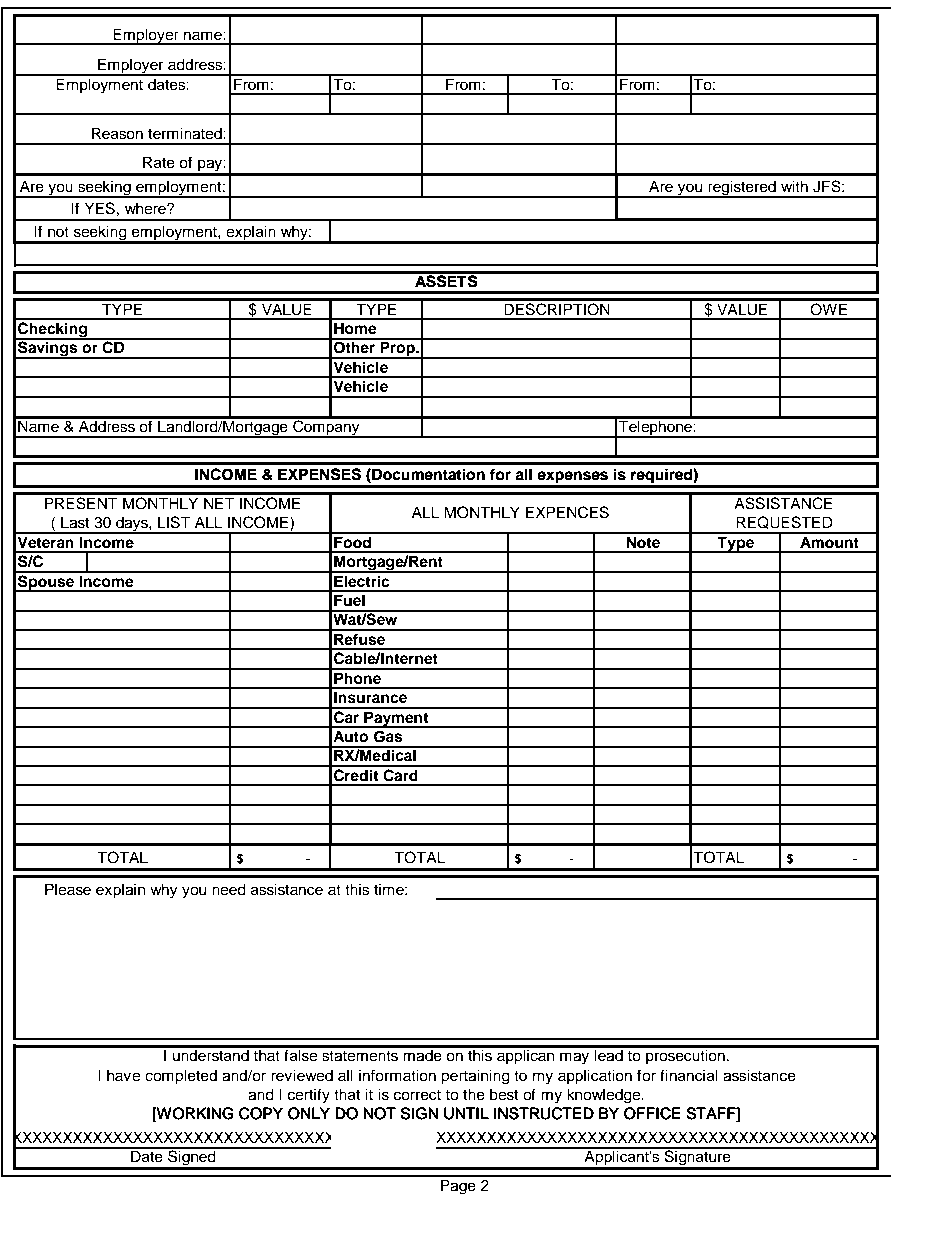  What do you see at coordinates (742, 189) in the screenshot?
I see `registered` at bounding box center [742, 189].
